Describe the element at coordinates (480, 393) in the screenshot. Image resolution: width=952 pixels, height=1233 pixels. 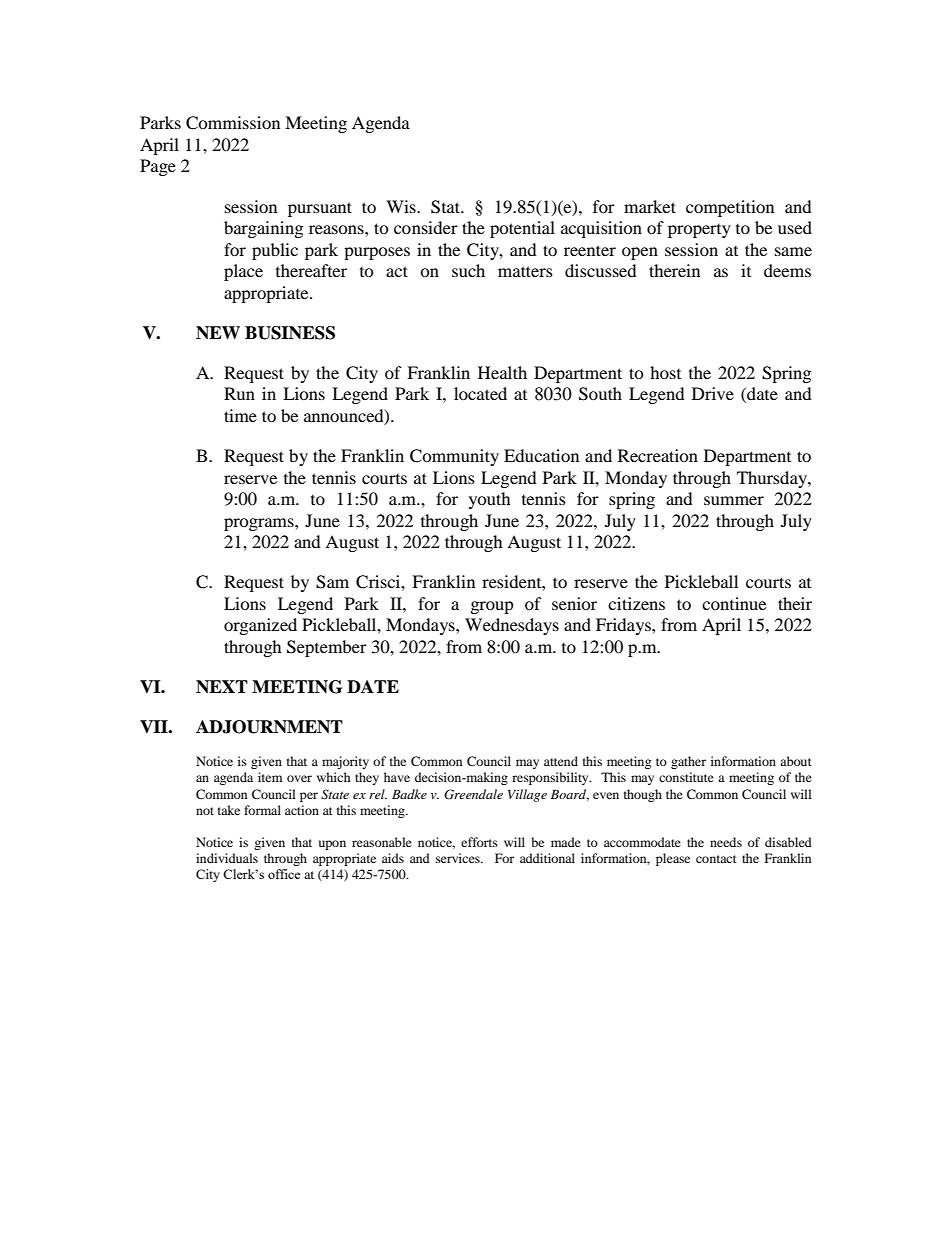
I see `located` at that location.
